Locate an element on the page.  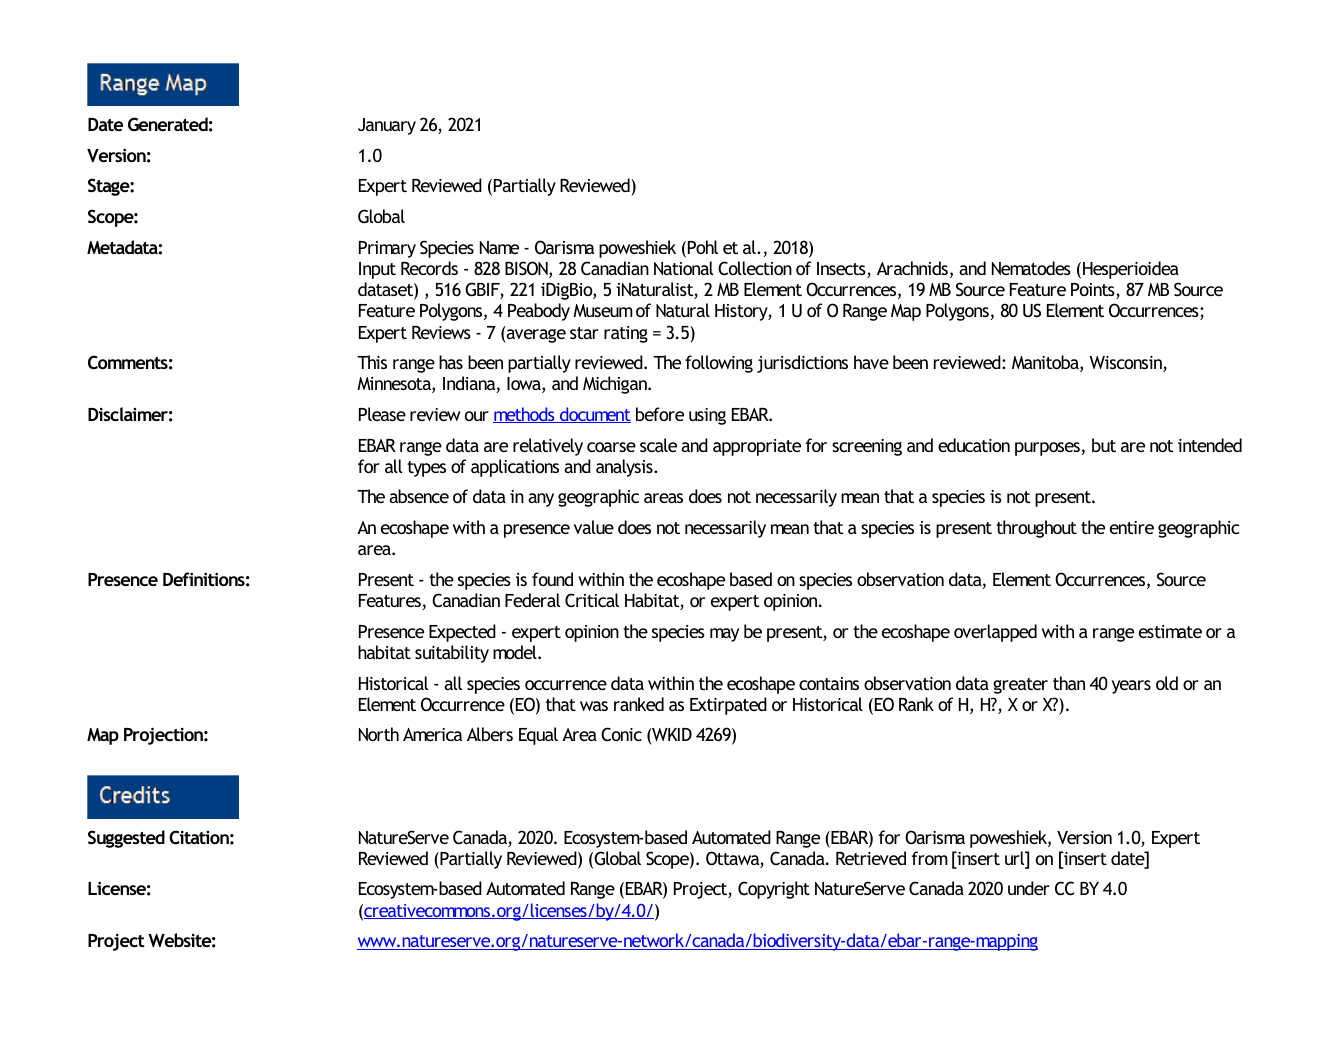
January is located at coordinates (387, 126).
